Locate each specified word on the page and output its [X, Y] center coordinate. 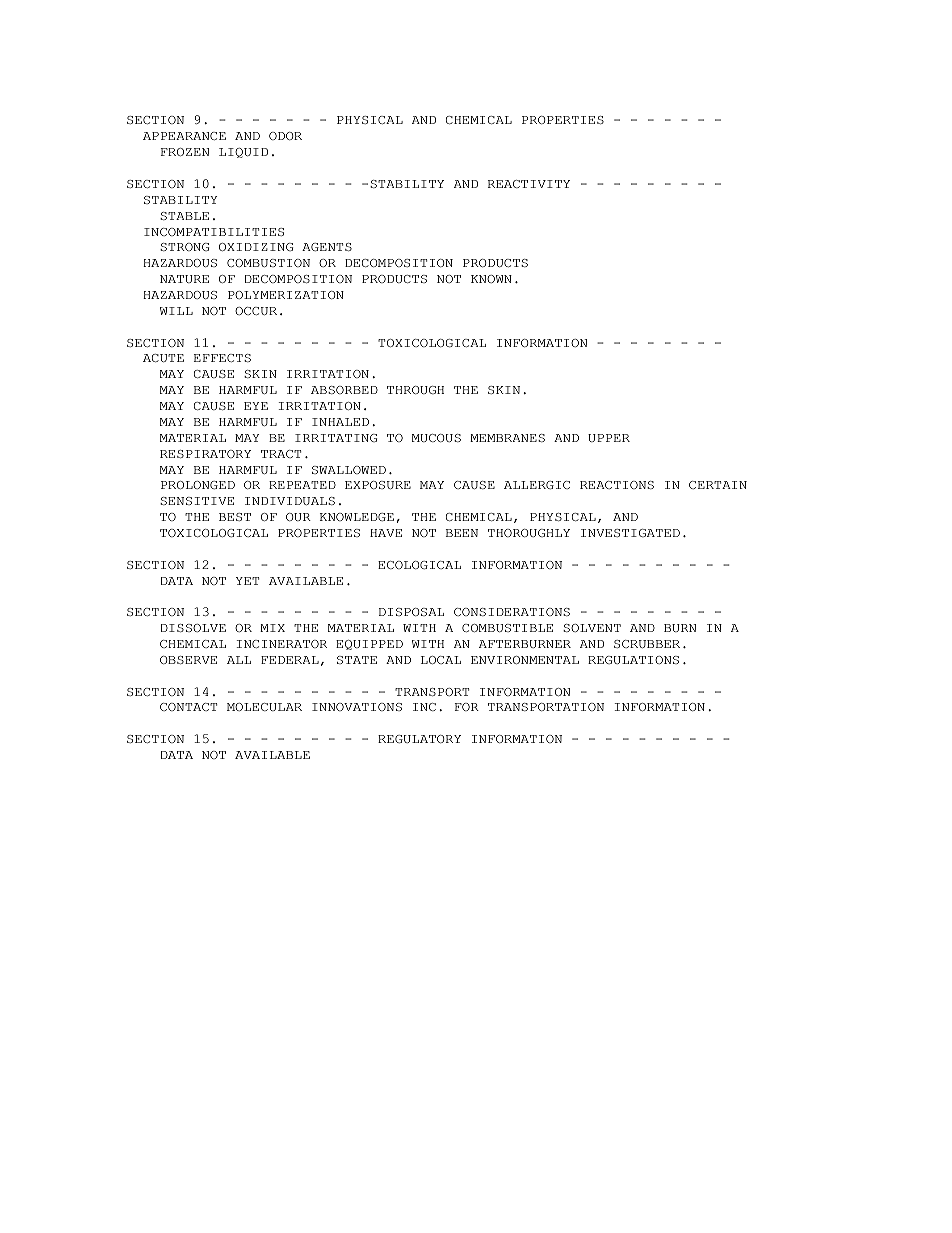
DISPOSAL [411, 612]
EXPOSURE [378, 485]
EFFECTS [222, 358]
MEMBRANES [507, 438]
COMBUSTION [268, 263]
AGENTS [327, 247]
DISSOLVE [193, 628]
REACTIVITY [529, 184]
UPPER [609, 438]
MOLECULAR [264, 707]
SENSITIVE [197, 501]
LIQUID [243, 153]
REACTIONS [617, 485]
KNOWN [491, 279]
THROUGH [415, 390]
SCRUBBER [647, 644]
